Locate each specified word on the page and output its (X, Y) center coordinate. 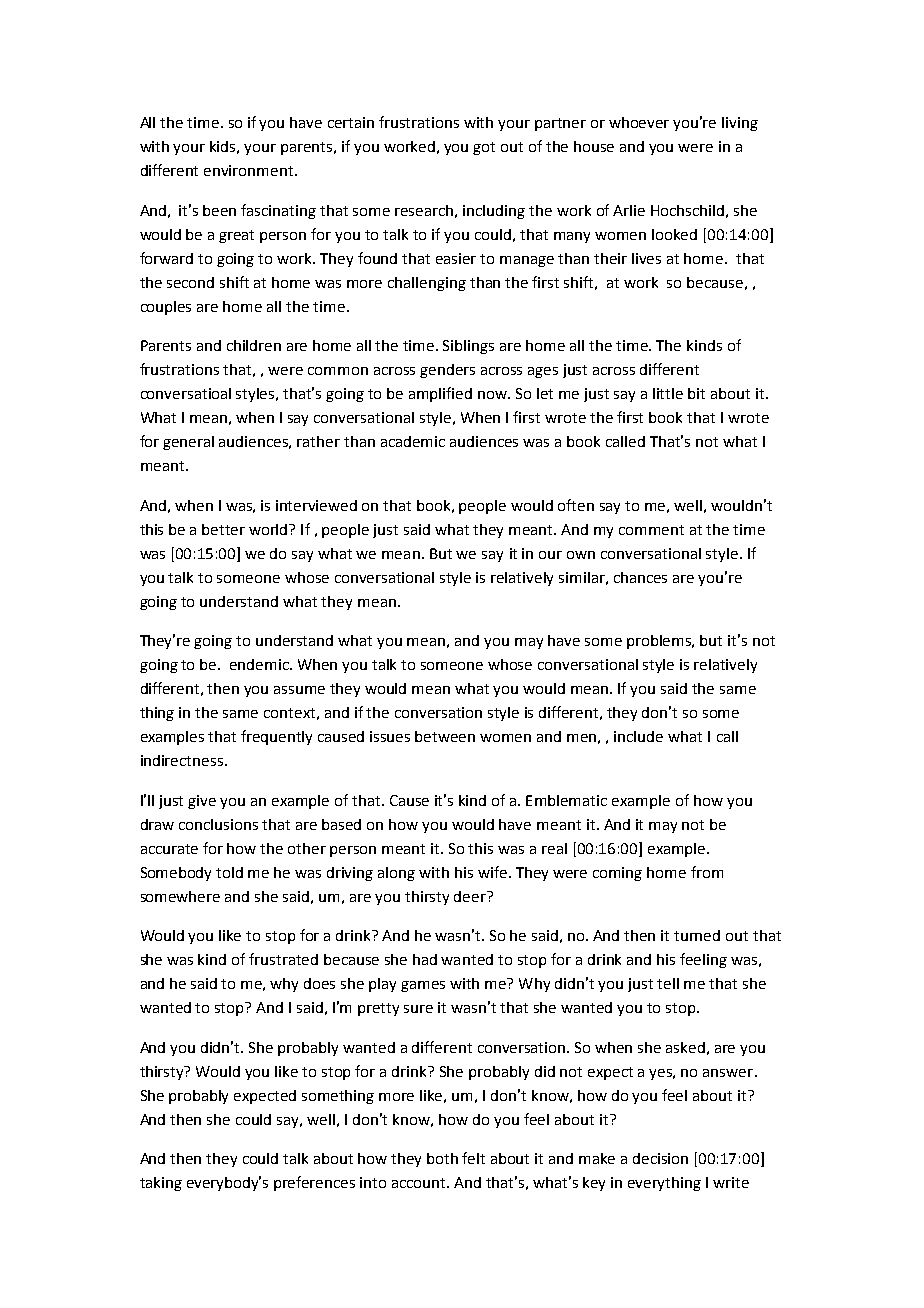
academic (413, 441)
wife (494, 872)
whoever (639, 122)
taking (161, 1184)
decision (660, 1158)
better (223, 529)
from (707, 872)
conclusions (218, 824)
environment (250, 170)
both (442, 1158)
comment (651, 530)
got (484, 148)
